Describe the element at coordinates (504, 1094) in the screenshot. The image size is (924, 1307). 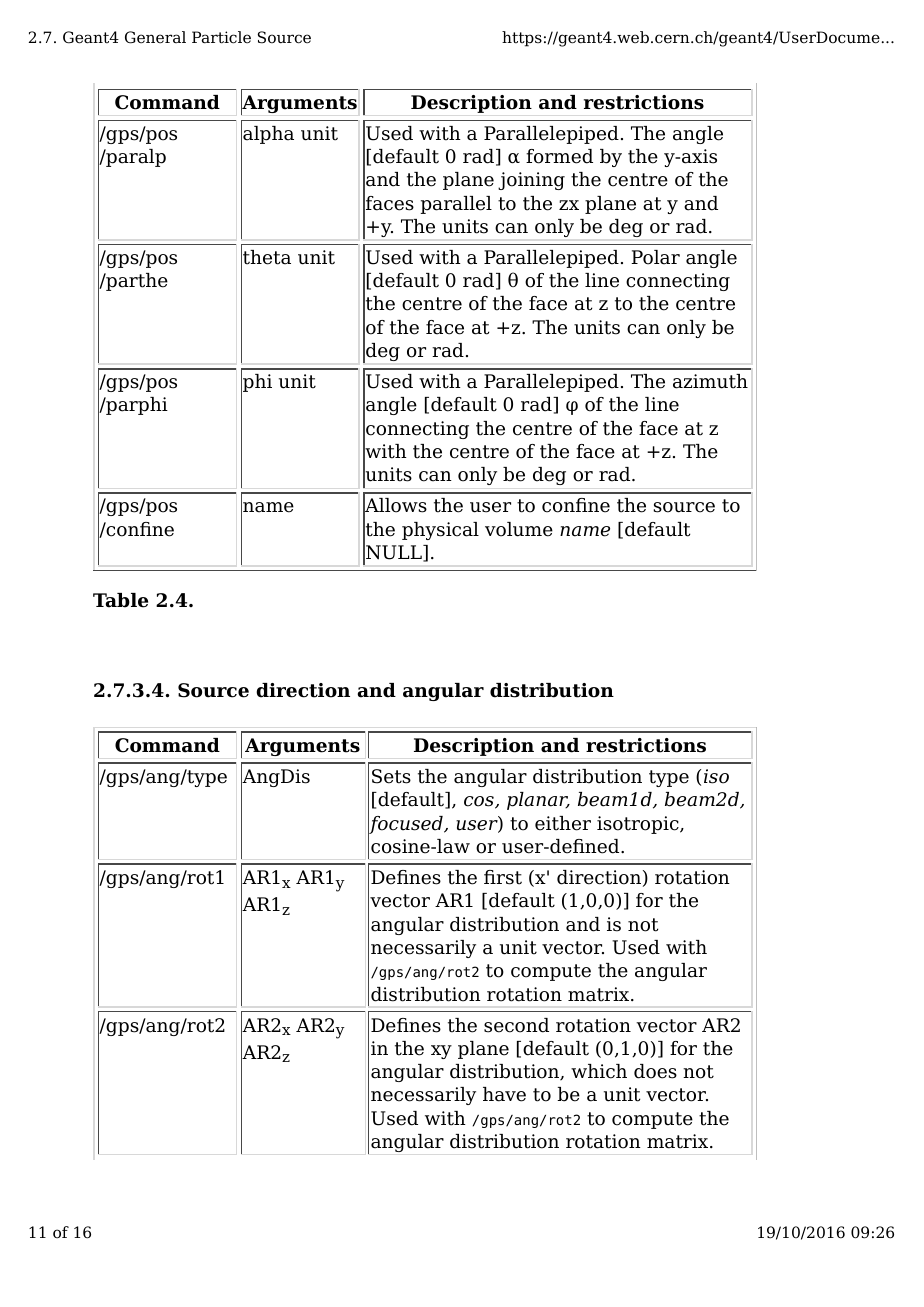
I see `have` at that location.
